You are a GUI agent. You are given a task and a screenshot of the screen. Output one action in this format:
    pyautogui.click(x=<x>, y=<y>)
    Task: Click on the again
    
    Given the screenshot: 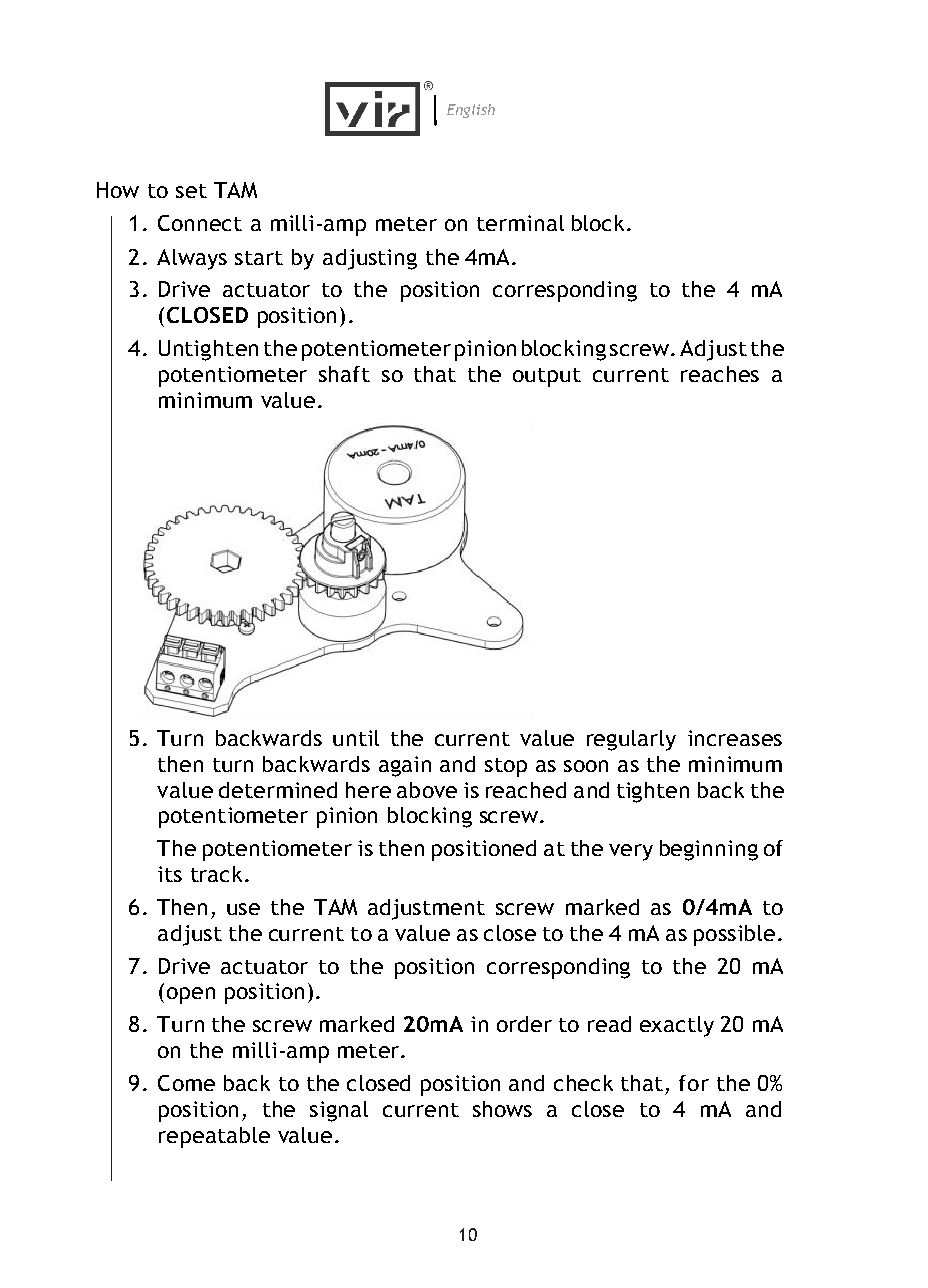 What is the action you would take?
    pyautogui.click(x=405, y=766)
